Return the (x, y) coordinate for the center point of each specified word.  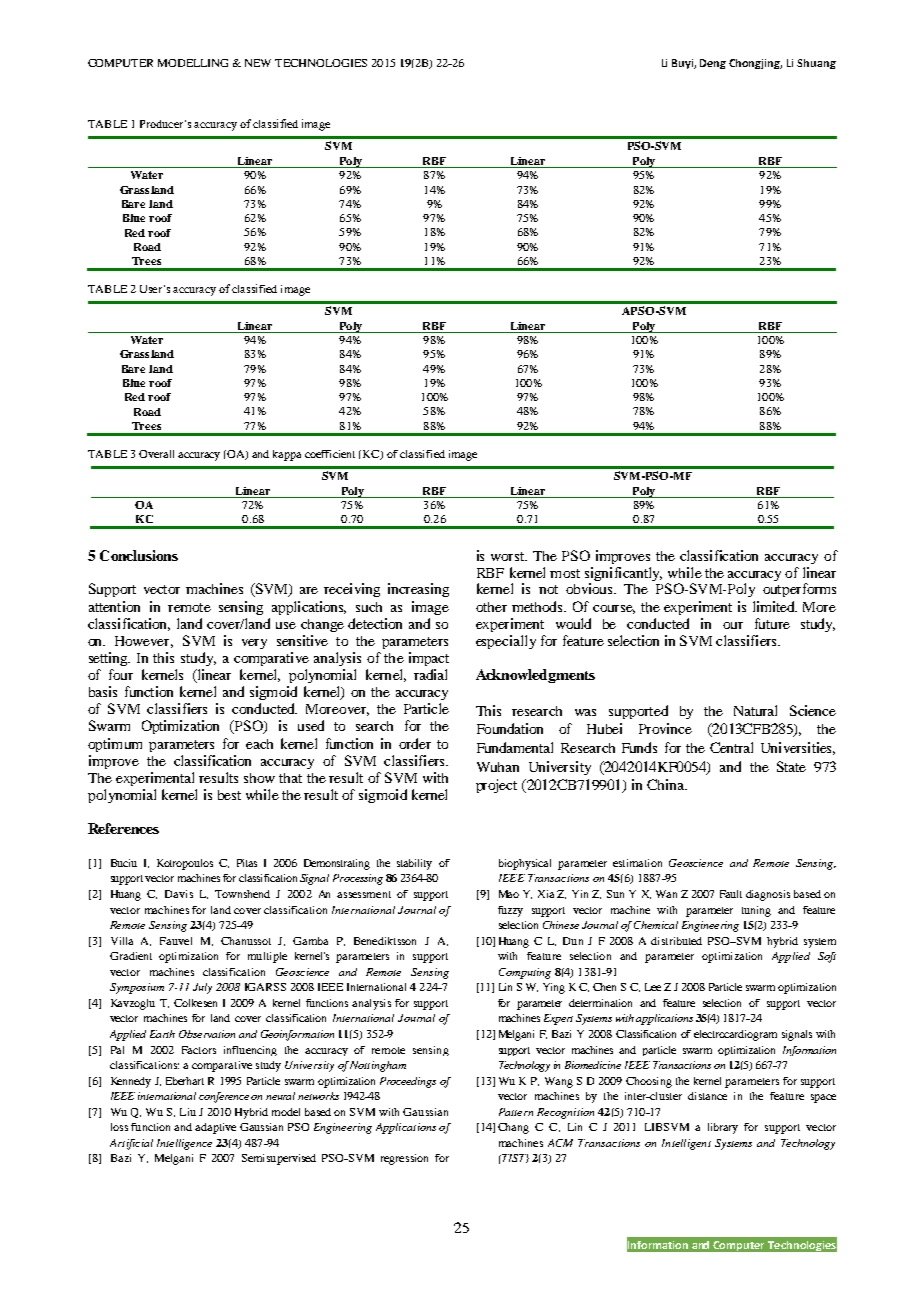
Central (731, 747)
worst (509, 556)
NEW (258, 63)
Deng (713, 64)
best (229, 795)
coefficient (330, 454)
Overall (156, 454)
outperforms (799, 590)
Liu (188, 1112)
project (496, 786)
